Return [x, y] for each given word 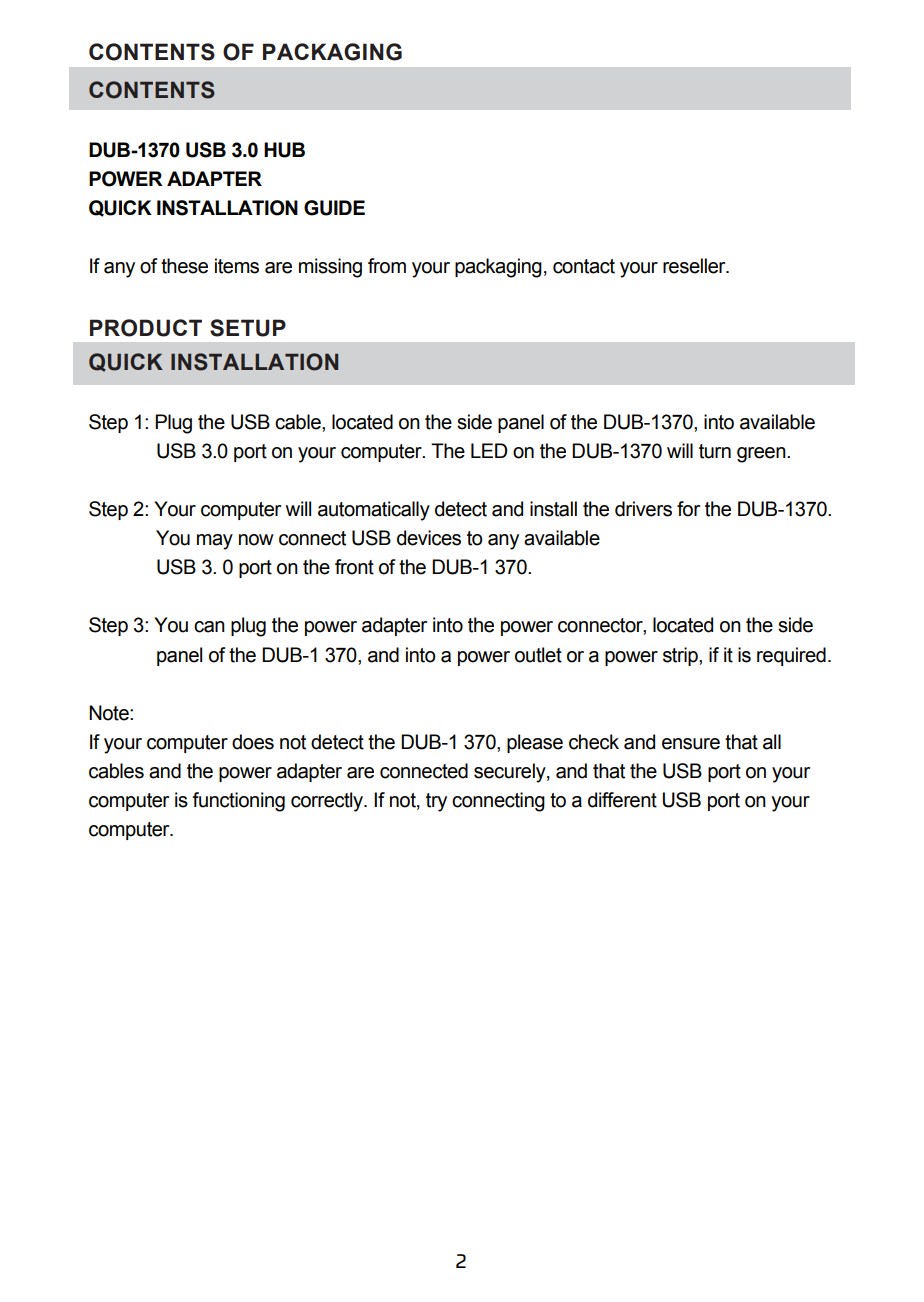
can [209, 627]
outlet [538, 655]
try [436, 802]
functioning [238, 802]
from [387, 266]
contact [584, 266]
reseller [695, 266]
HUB [284, 150]
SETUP [248, 328]
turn [715, 451]
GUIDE [334, 208]
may [215, 542]
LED [489, 450]
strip [681, 656]
